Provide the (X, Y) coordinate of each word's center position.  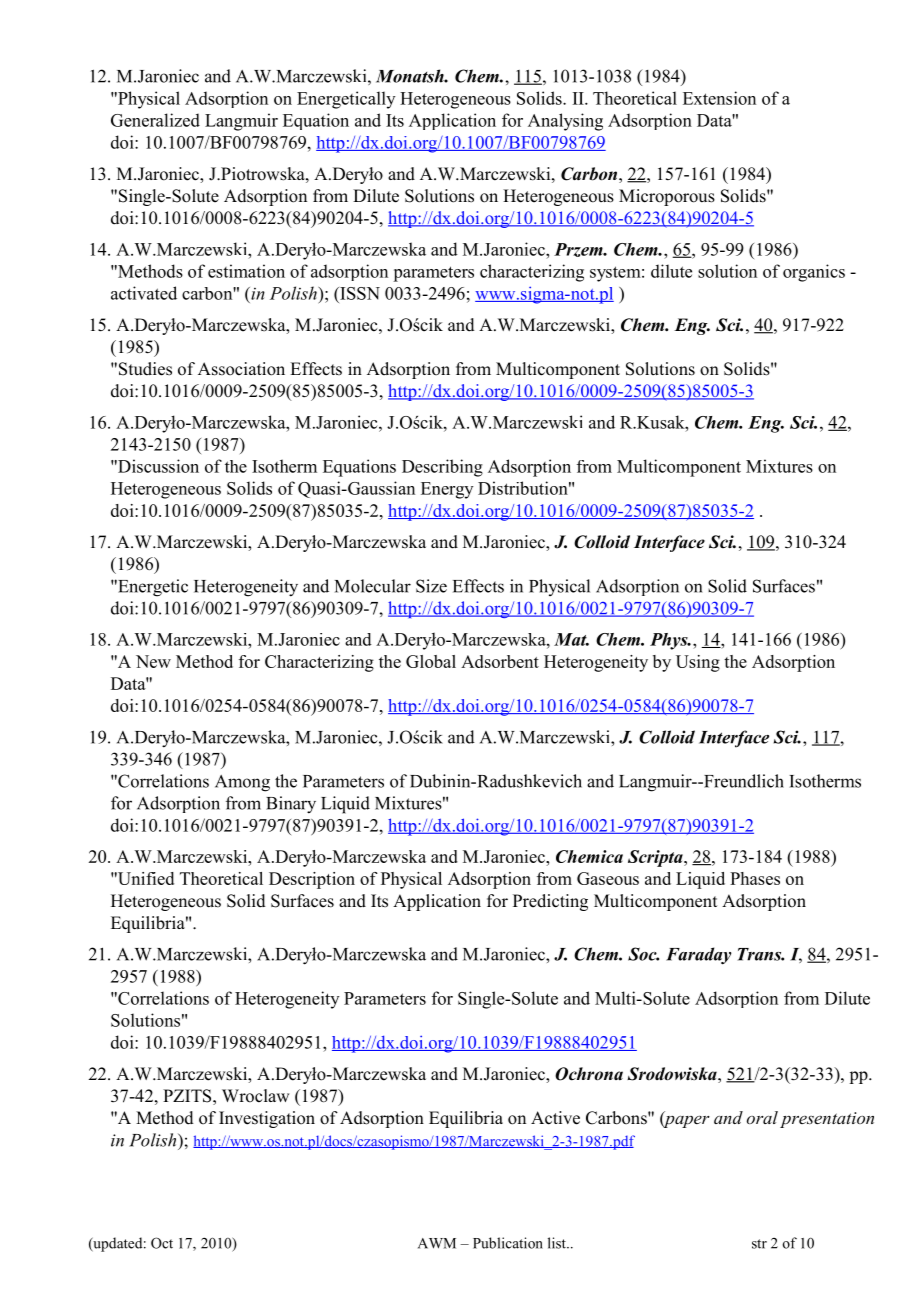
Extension (719, 98)
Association (241, 369)
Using (698, 663)
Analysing (565, 122)
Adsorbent (500, 661)
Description (312, 880)
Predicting (550, 902)
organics (814, 273)
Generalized (155, 120)
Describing (442, 468)
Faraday (698, 956)
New (153, 661)
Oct (162, 1243)
